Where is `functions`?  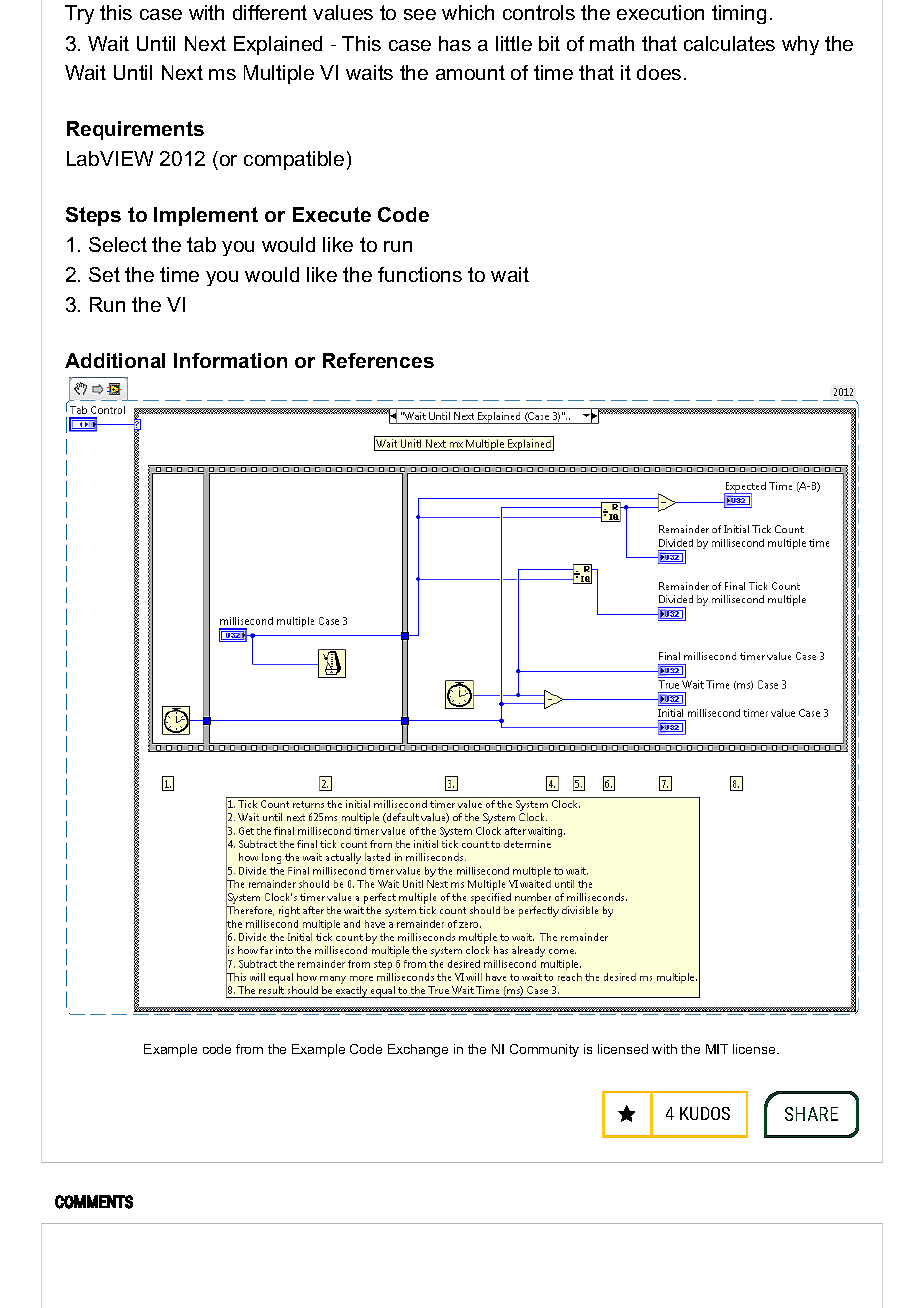 functions is located at coordinates (420, 274).
